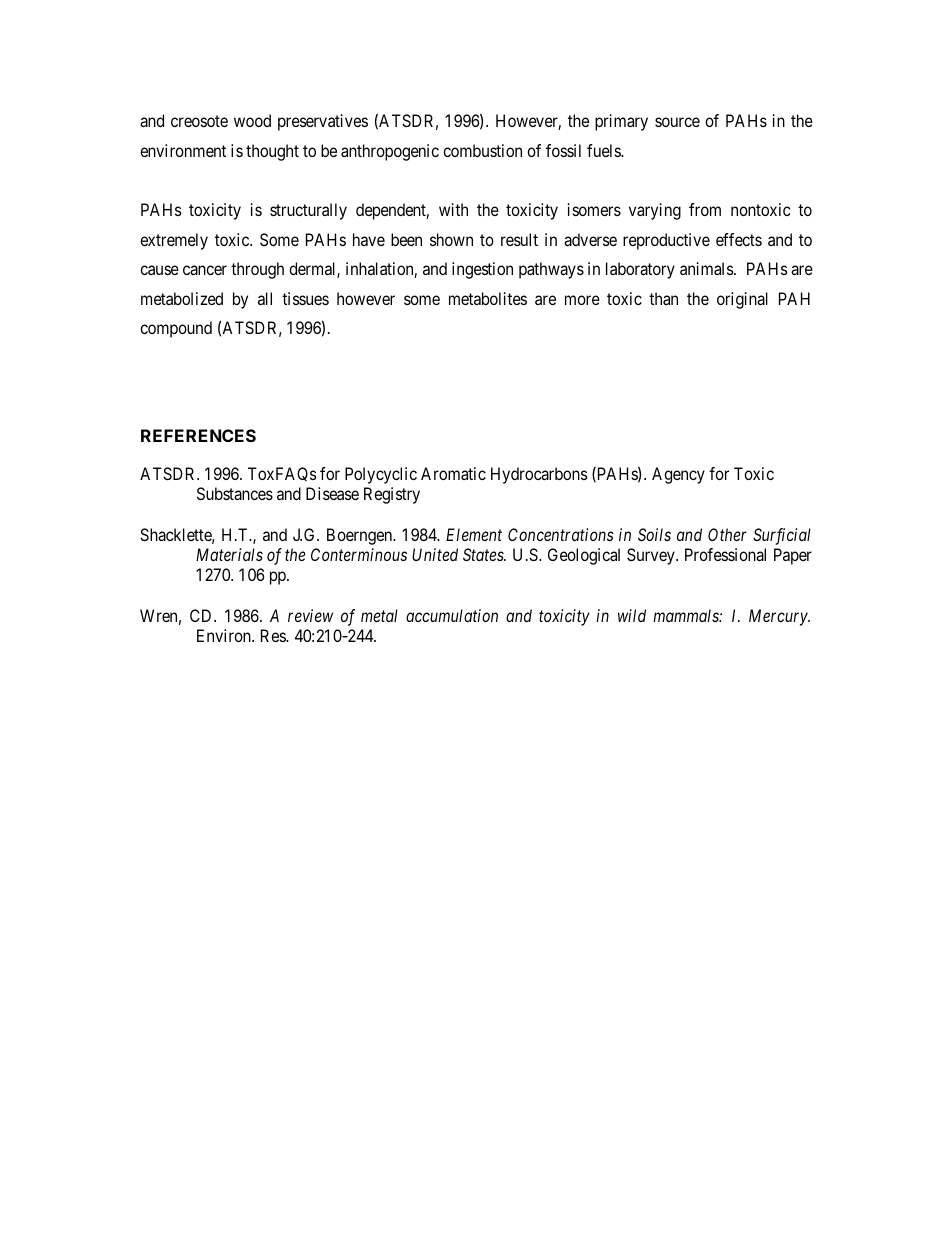 This document has height=1233, width=952. Describe the element at coordinates (272, 152) in the document. I see `thought` at that location.
